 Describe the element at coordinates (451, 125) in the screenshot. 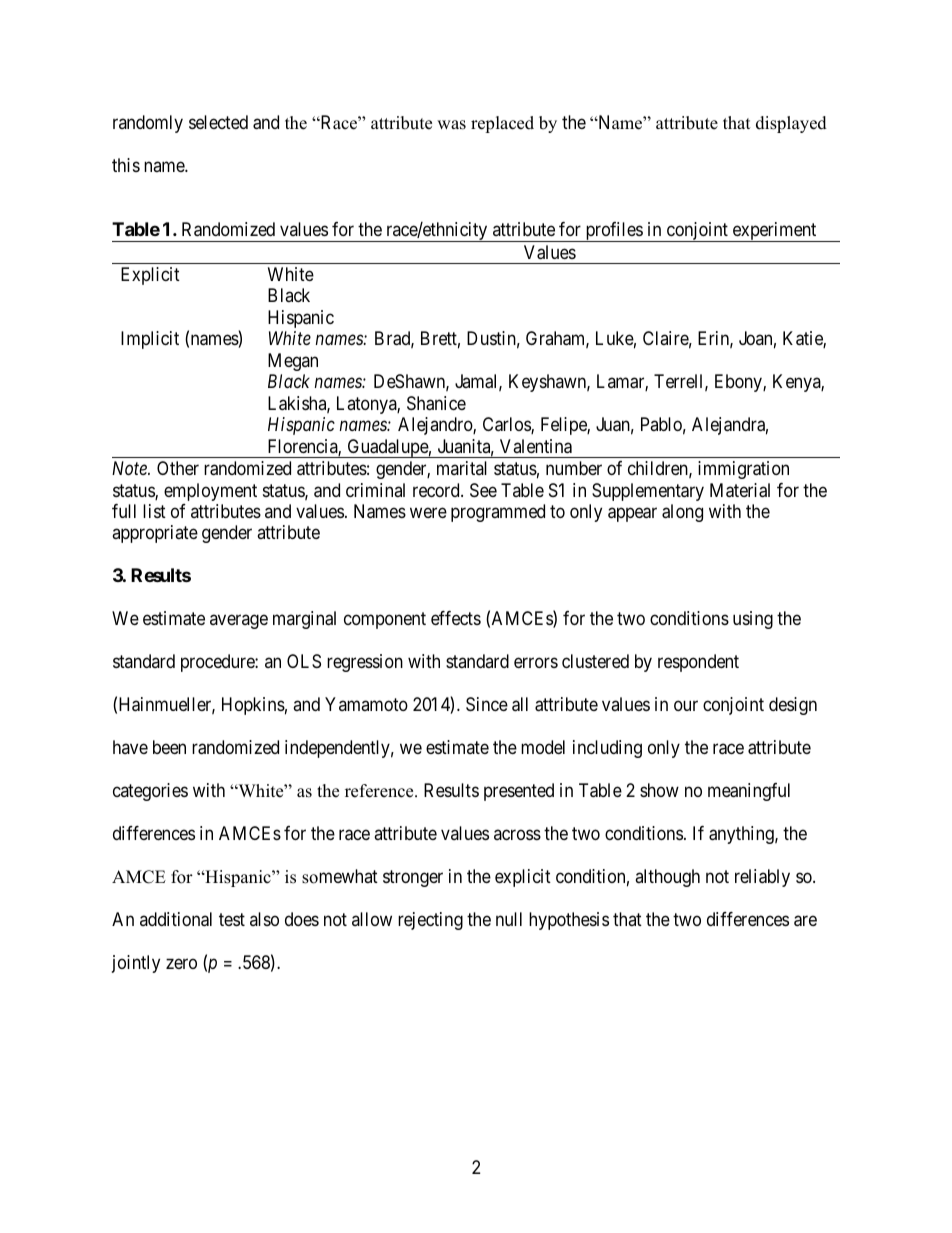

I see `was` at that location.
